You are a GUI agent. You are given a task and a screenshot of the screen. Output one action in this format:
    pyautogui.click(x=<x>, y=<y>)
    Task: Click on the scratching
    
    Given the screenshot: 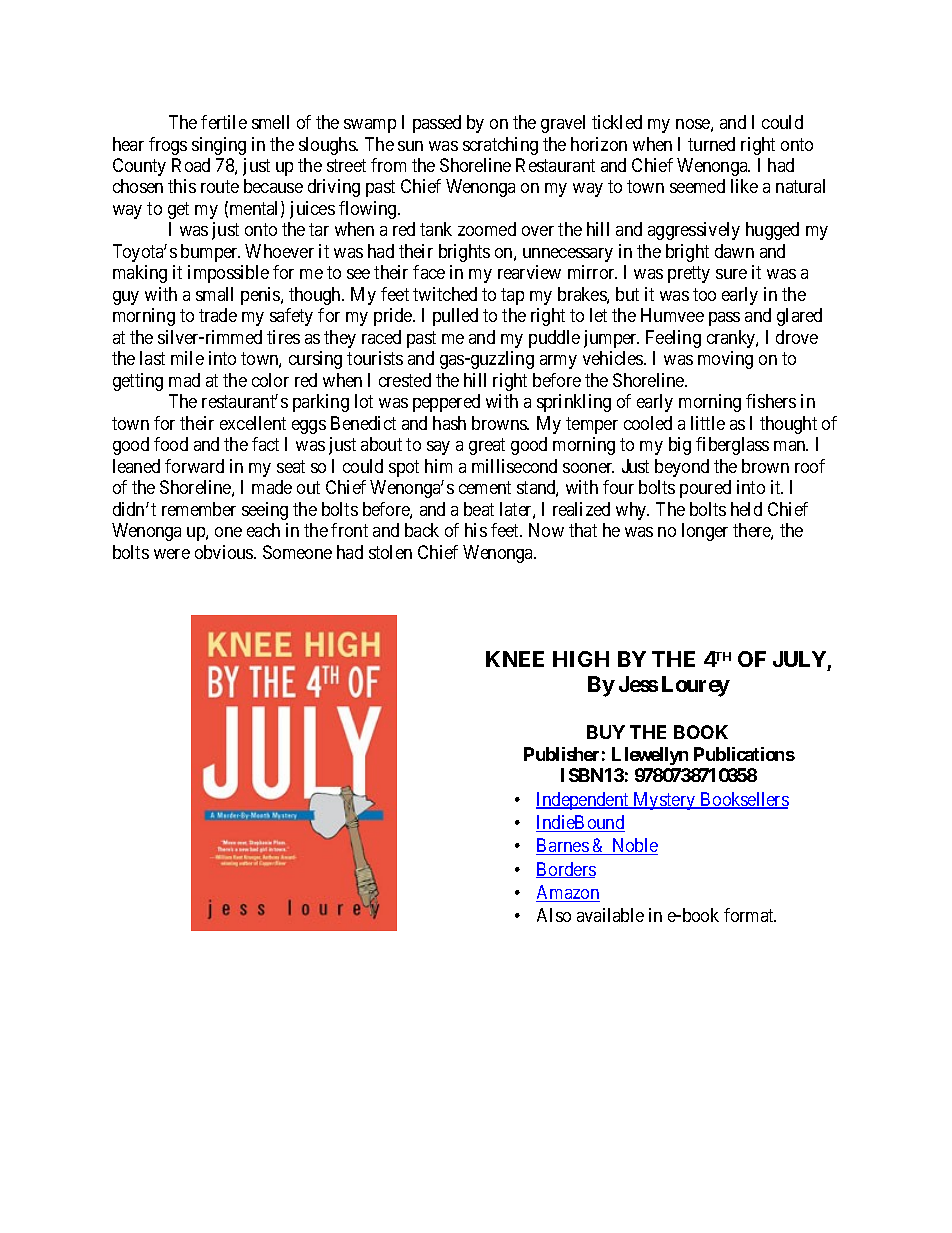 What is the action you would take?
    pyautogui.click(x=500, y=146)
